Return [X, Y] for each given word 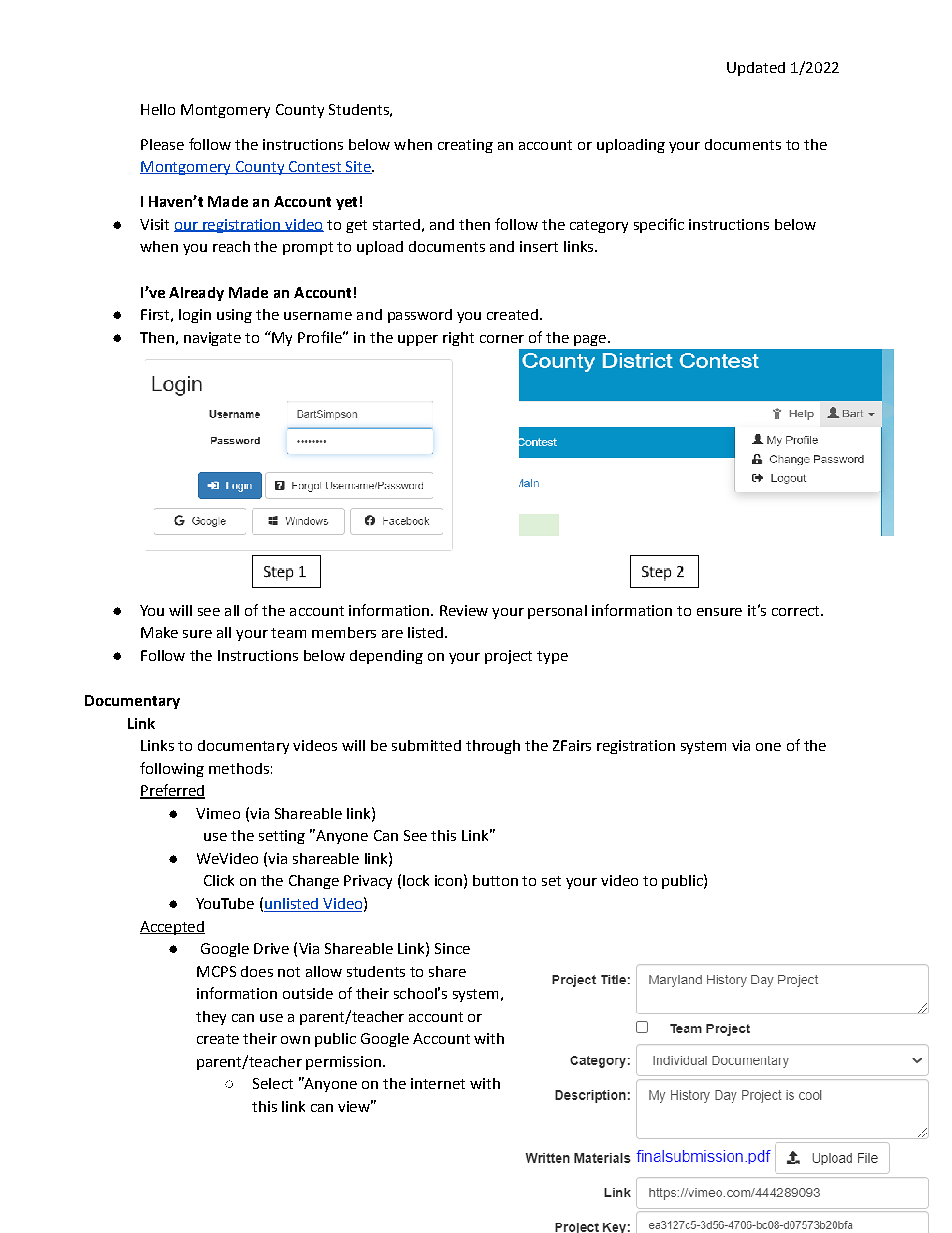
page [590, 340]
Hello [158, 109]
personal [557, 612]
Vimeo [218, 813]
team [288, 633]
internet [438, 1083]
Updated [756, 69]
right [458, 339]
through [493, 747]
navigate [212, 339]
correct [797, 611]
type [552, 657]
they [211, 1018]
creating [465, 146]
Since [452, 948]
